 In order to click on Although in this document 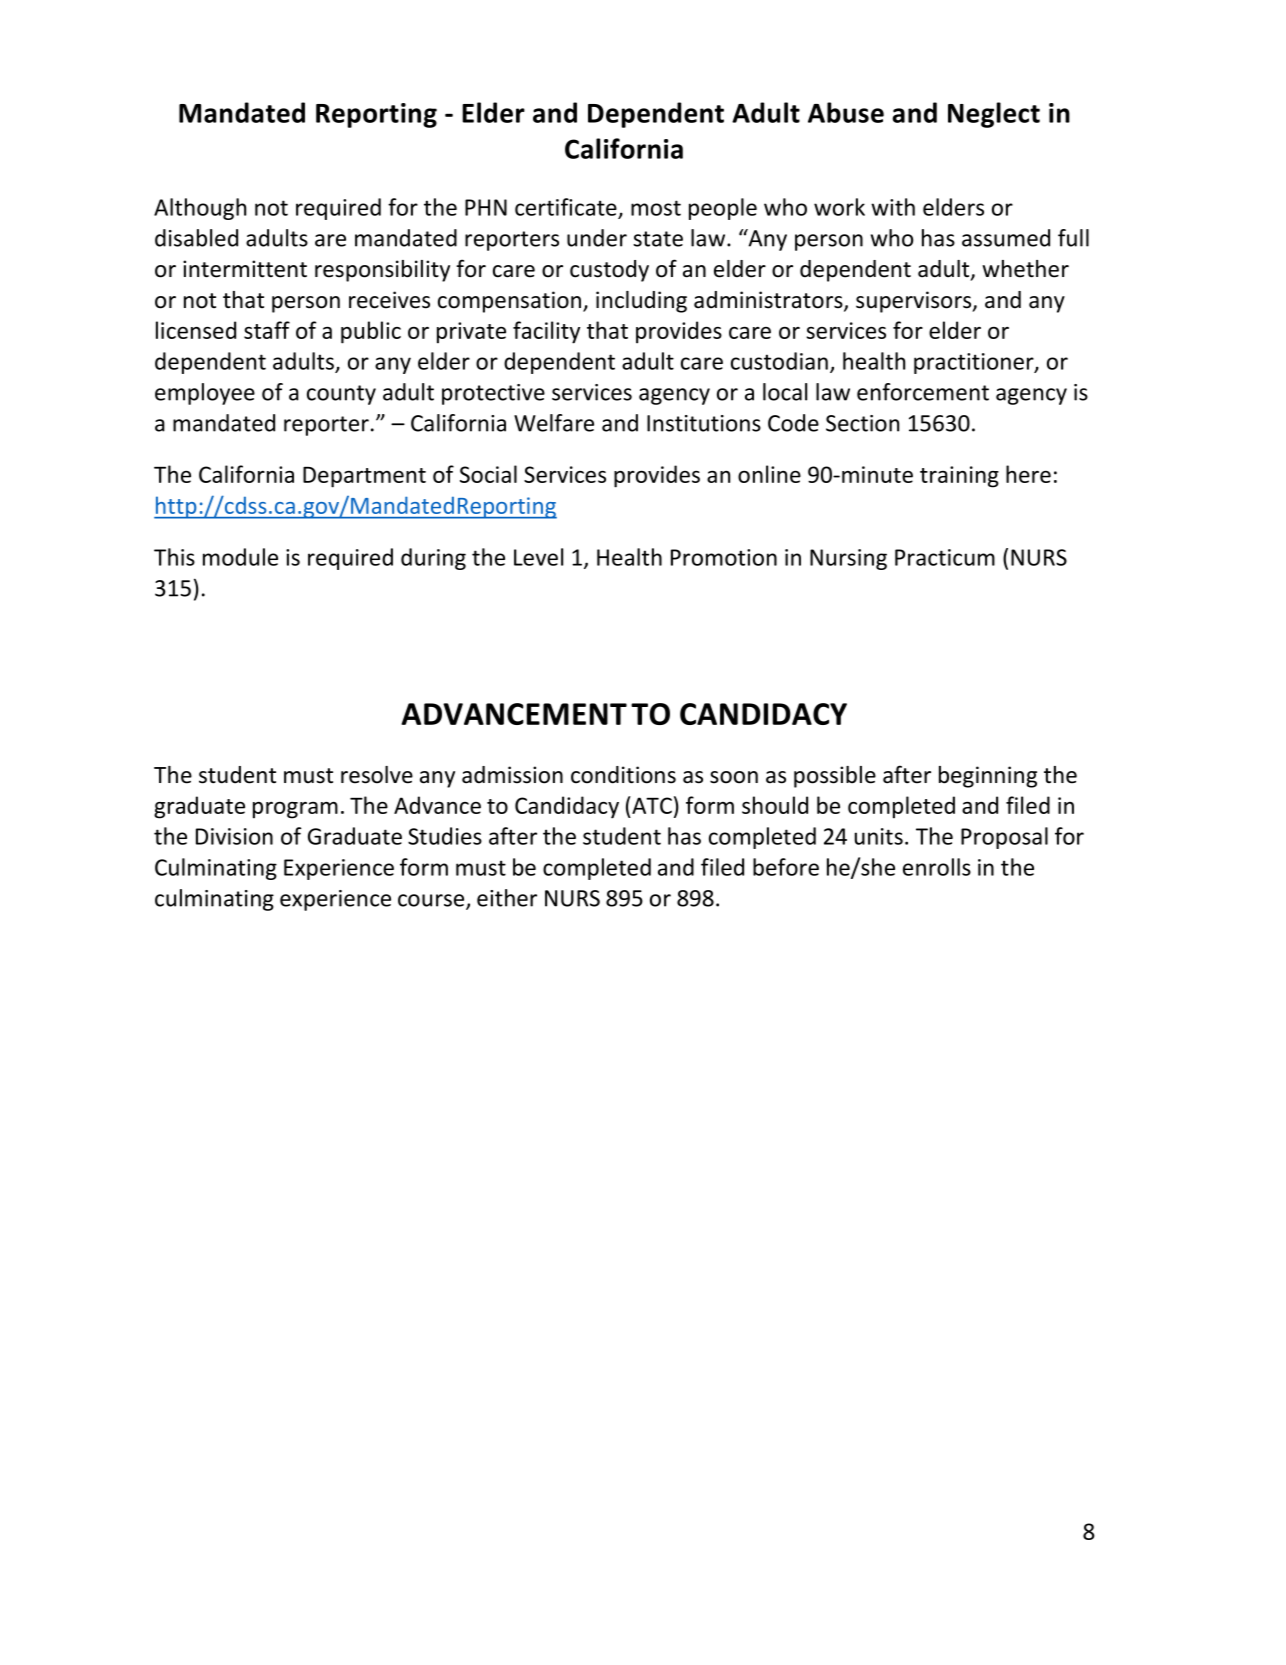, I will do `click(200, 209)`.
